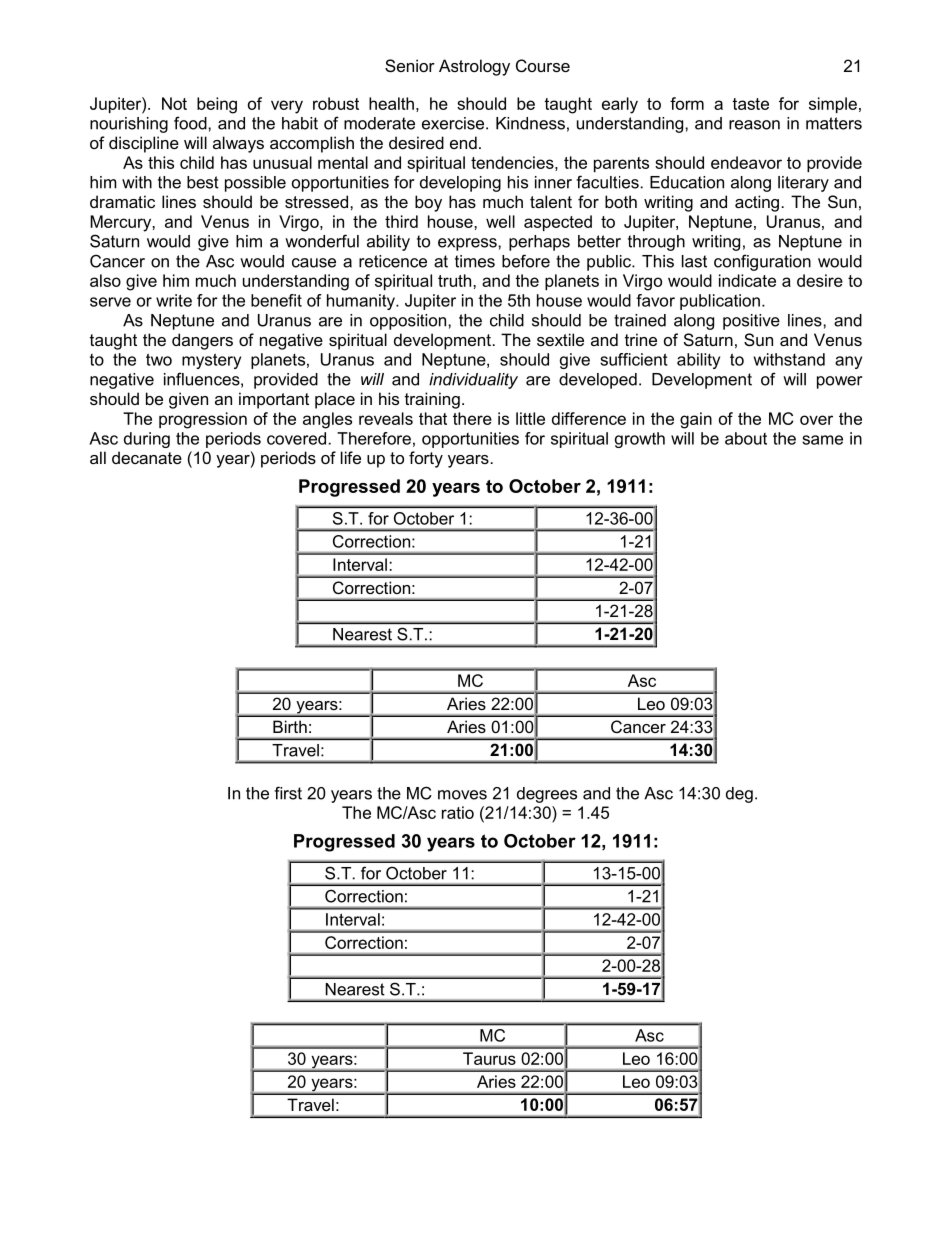  What do you see at coordinates (474, 67) in the image?
I see `Astrology` at bounding box center [474, 67].
